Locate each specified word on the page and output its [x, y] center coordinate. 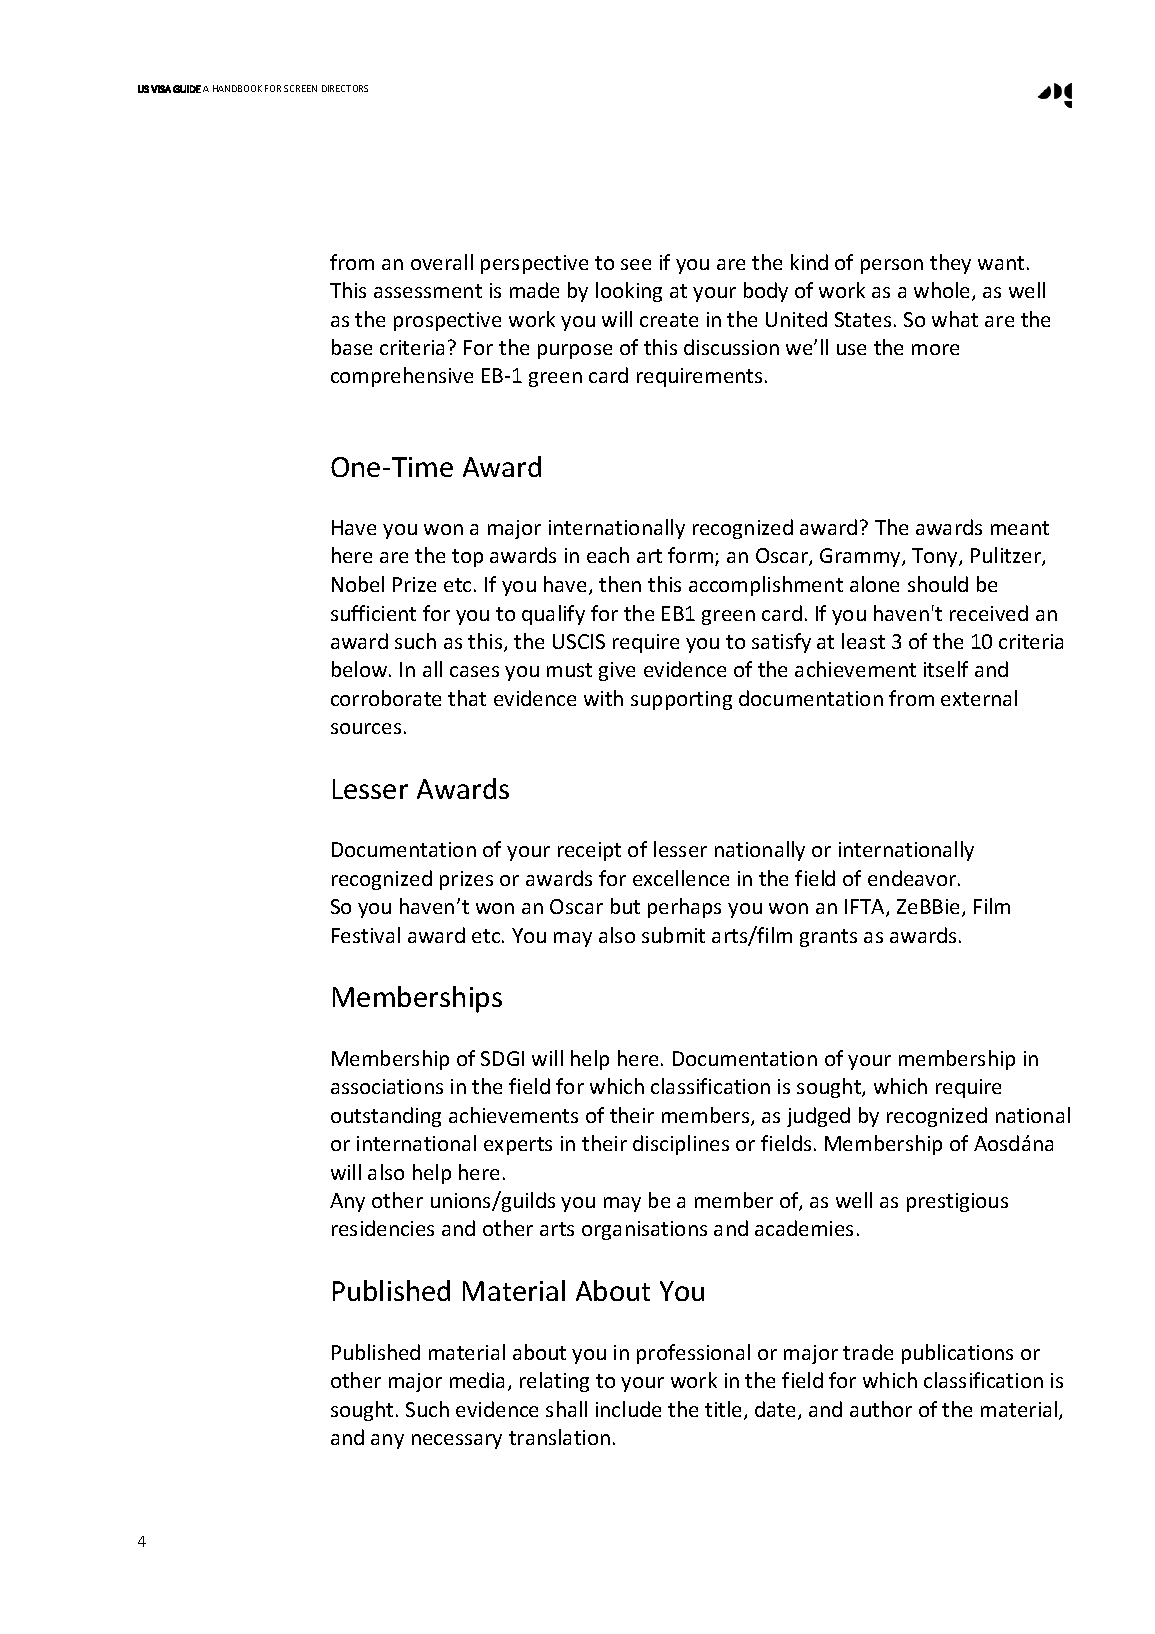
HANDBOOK [237, 88]
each [608, 555]
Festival [366, 935]
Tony [936, 557]
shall [566, 1409]
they [950, 264]
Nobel [358, 584]
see [636, 264]
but [625, 906]
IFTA [866, 908]
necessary [457, 1441]
